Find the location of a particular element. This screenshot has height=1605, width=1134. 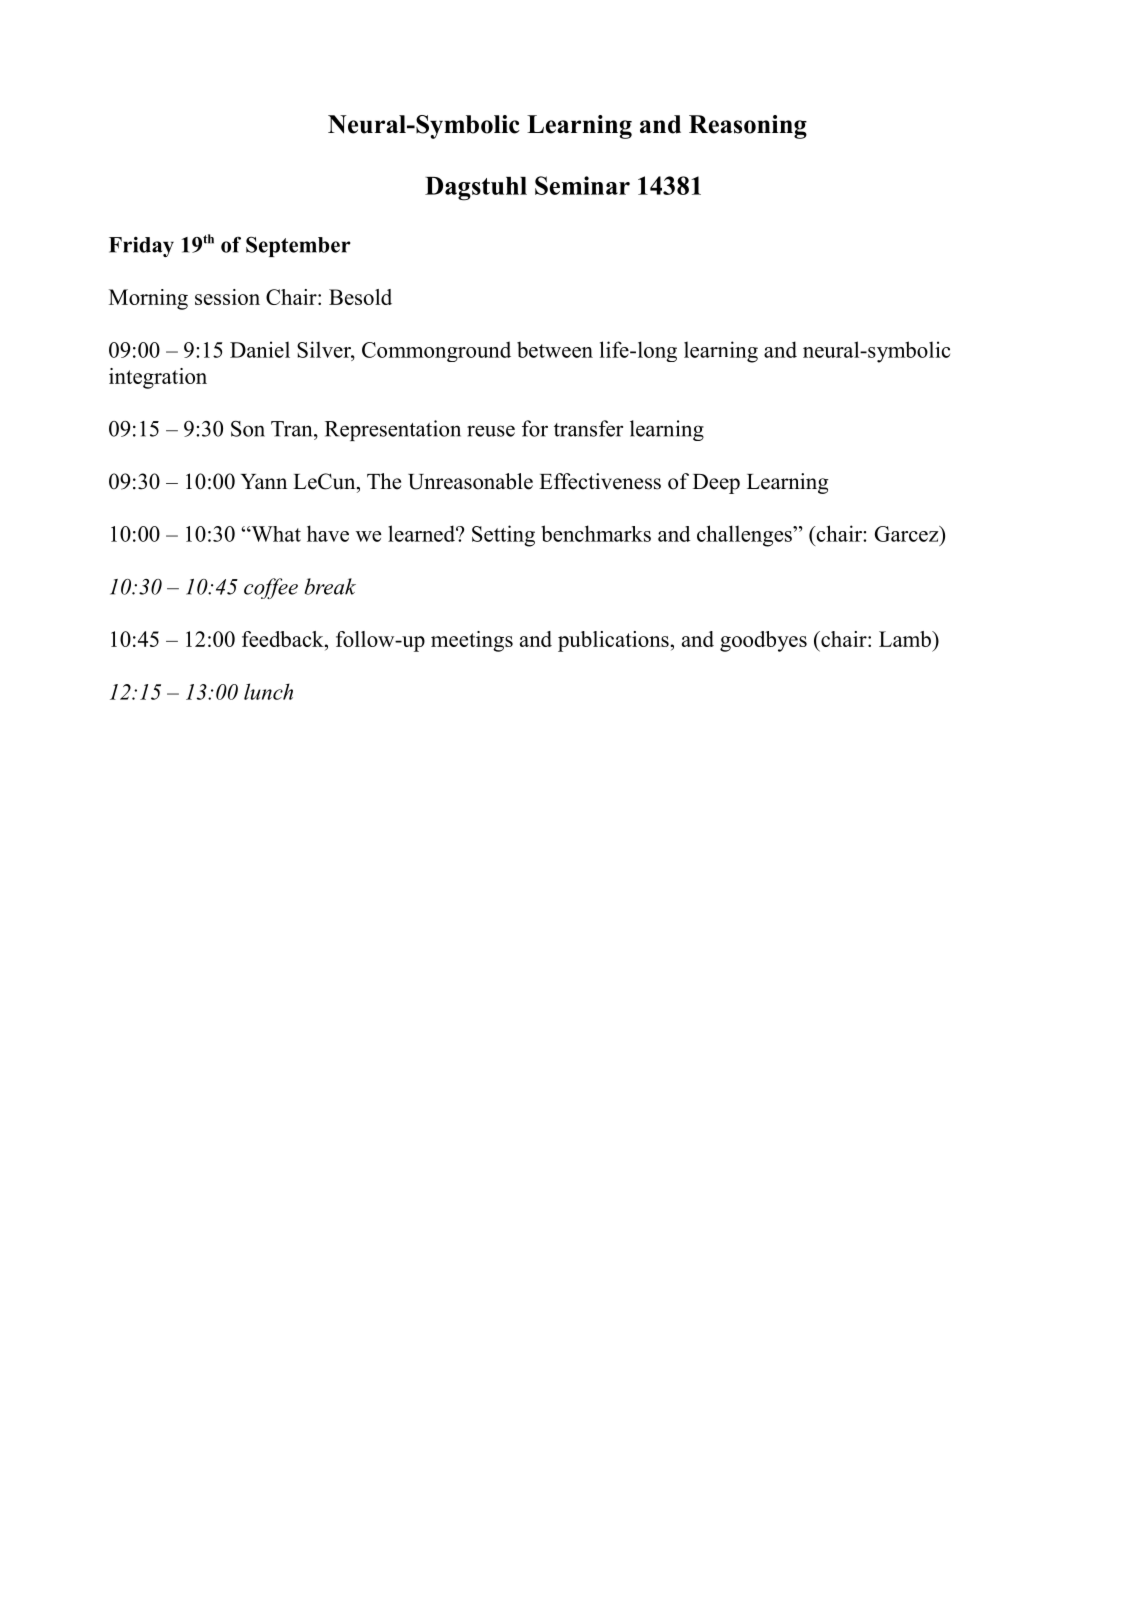

Reasoning is located at coordinates (748, 127).
